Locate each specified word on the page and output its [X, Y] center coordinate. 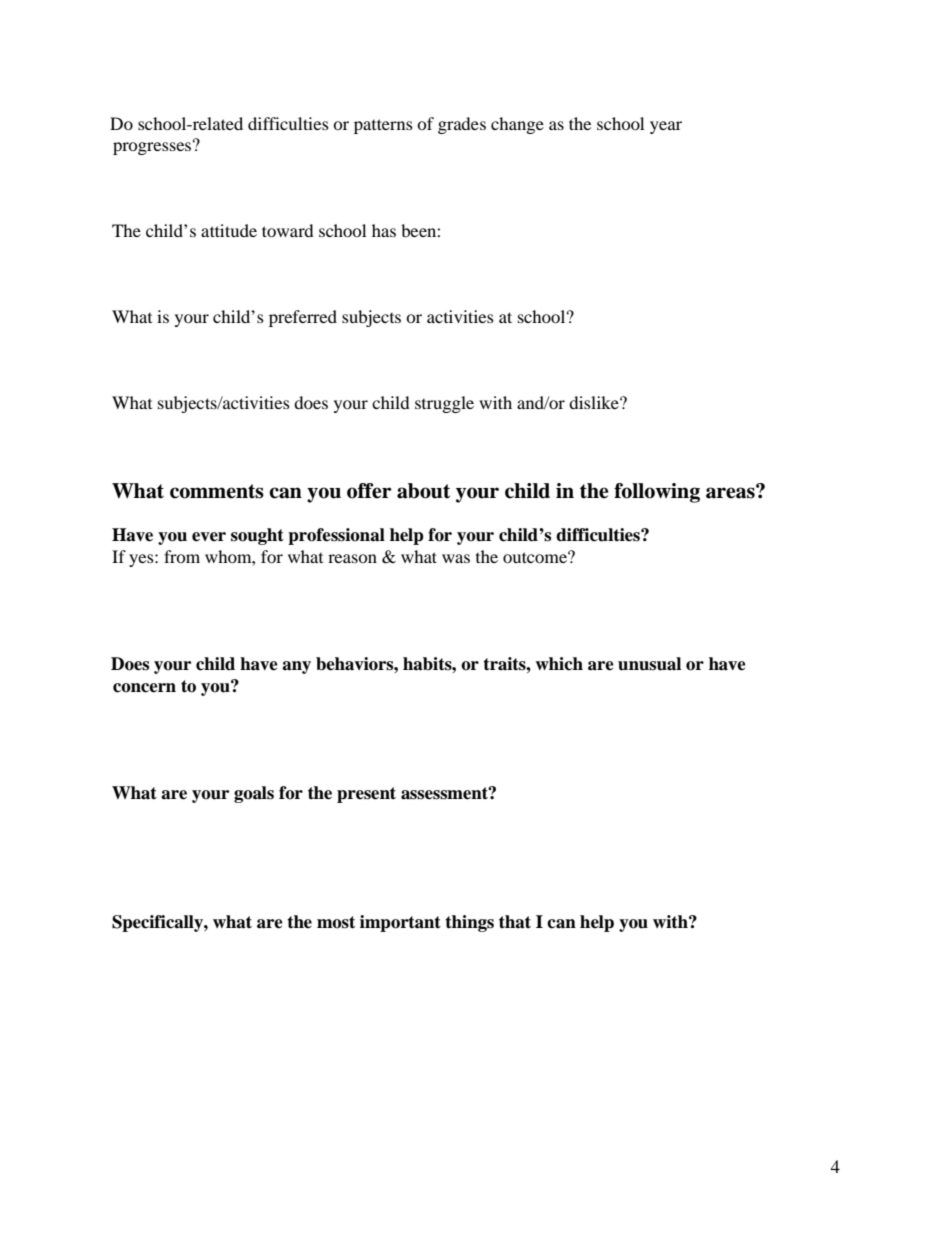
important [400, 923]
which [559, 664]
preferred [303, 318]
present [366, 795]
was [456, 558]
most [336, 922]
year [666, 127]
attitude [229, 230]
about [423, 491]
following [657, 493]
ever [209, 537]
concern [144, 688]
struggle [444, 404]
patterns [383, 126]
